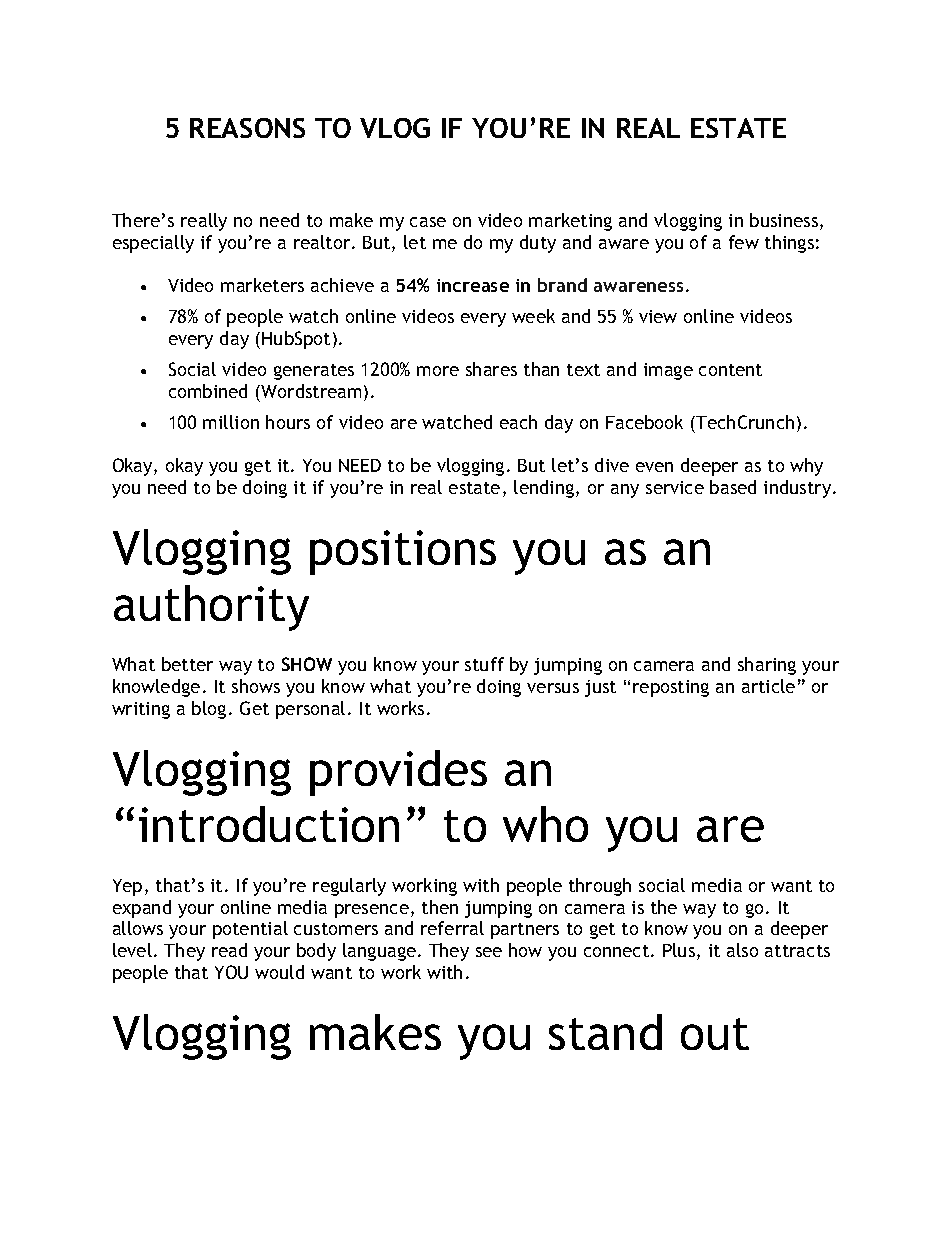 The height and width of the screenshot is (1233, 952). I want to click on blog, so click(209, 710).
